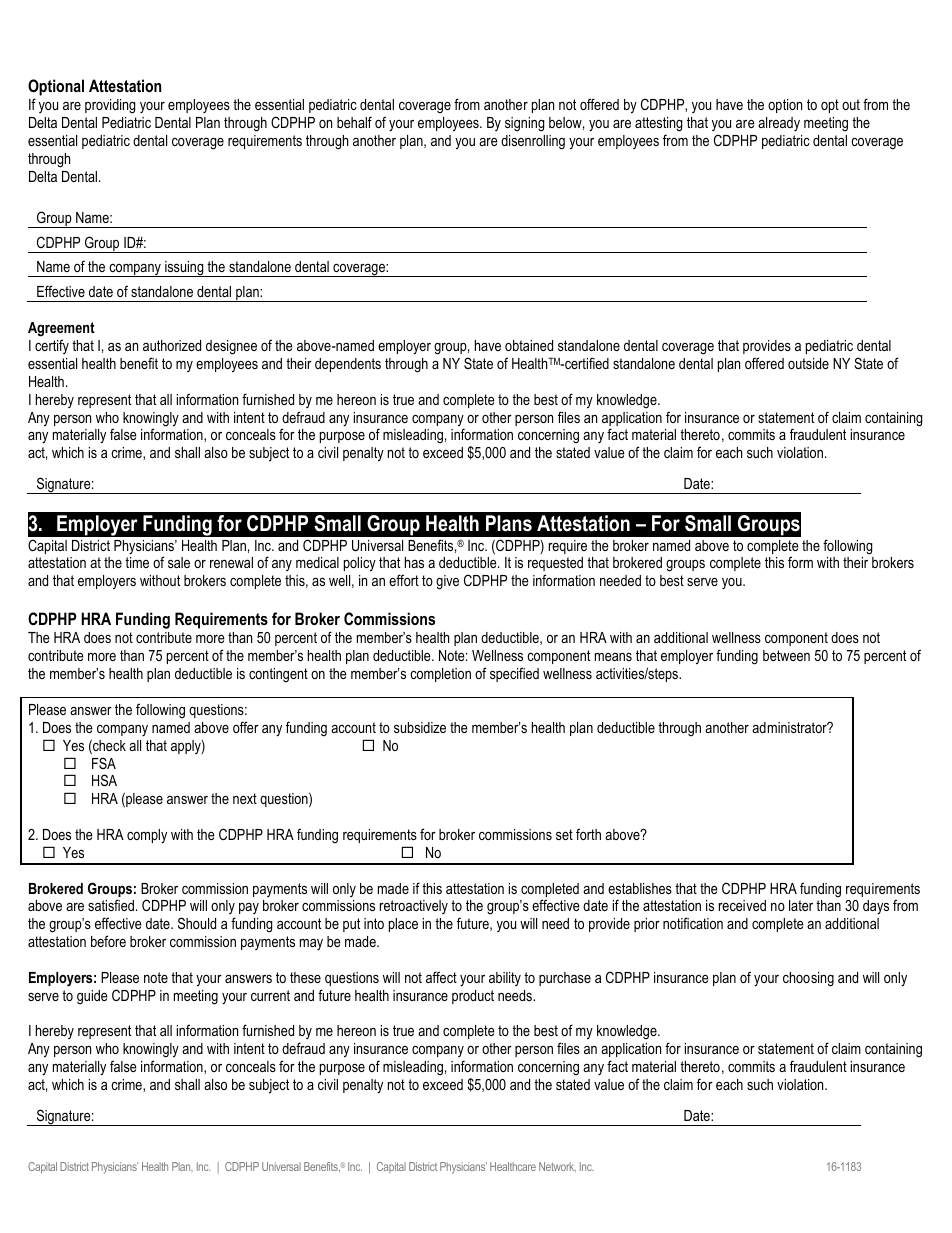 This screenshot has height=1233, width=952. Describe the element at coordinates (808, 979) in the screenshot. I see `choosing` at that location.
